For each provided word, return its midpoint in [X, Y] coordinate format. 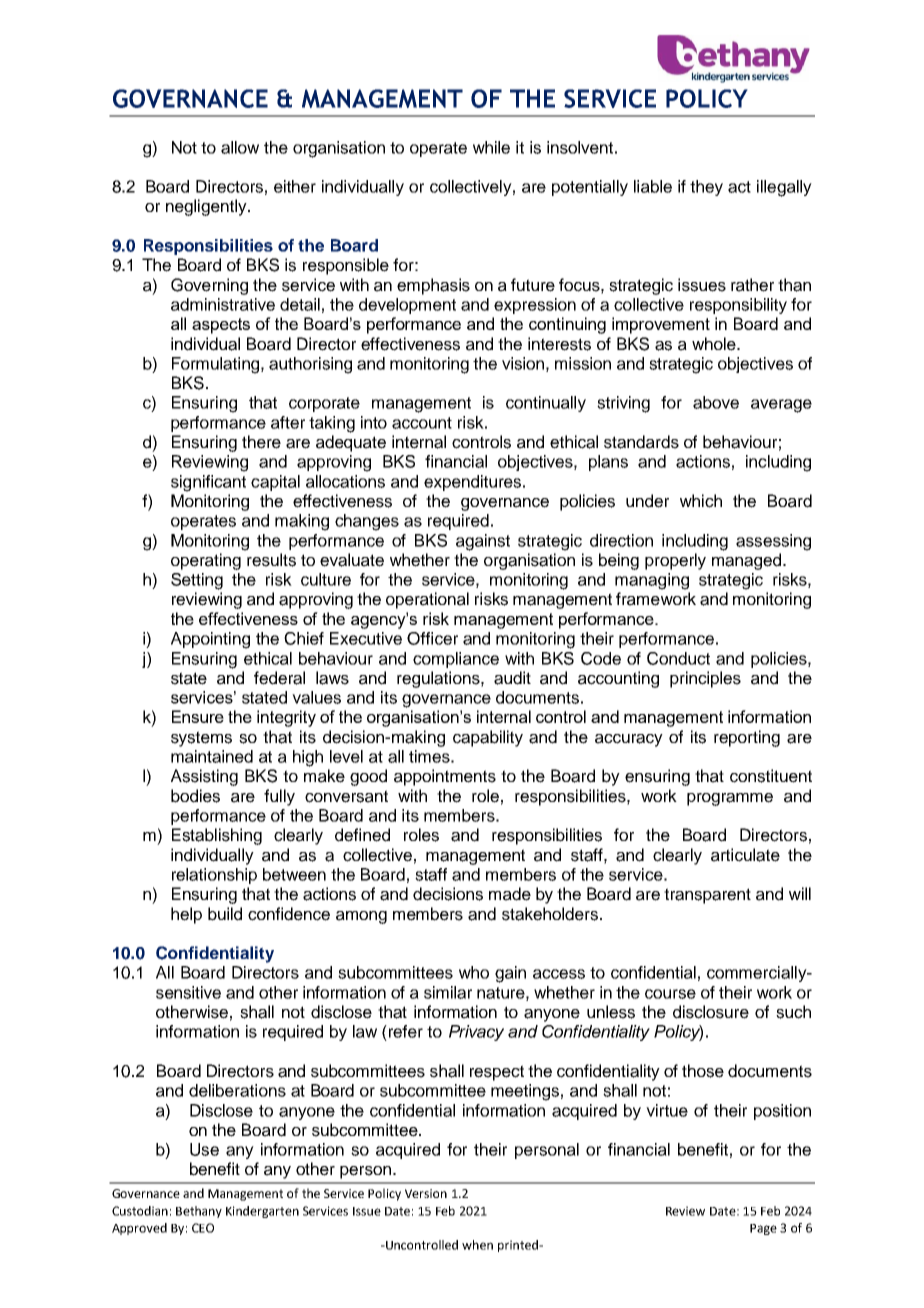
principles [705, 679]
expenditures [474, 483]
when [477, 1245]
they [706, 188]
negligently [207, 207]
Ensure [198, 716]
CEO [203, 1228]
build [225, 914]
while [491, 147]
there [261, 442]
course [670, 994]
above [716, 402]
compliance [456, 660]
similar [448, 992]
